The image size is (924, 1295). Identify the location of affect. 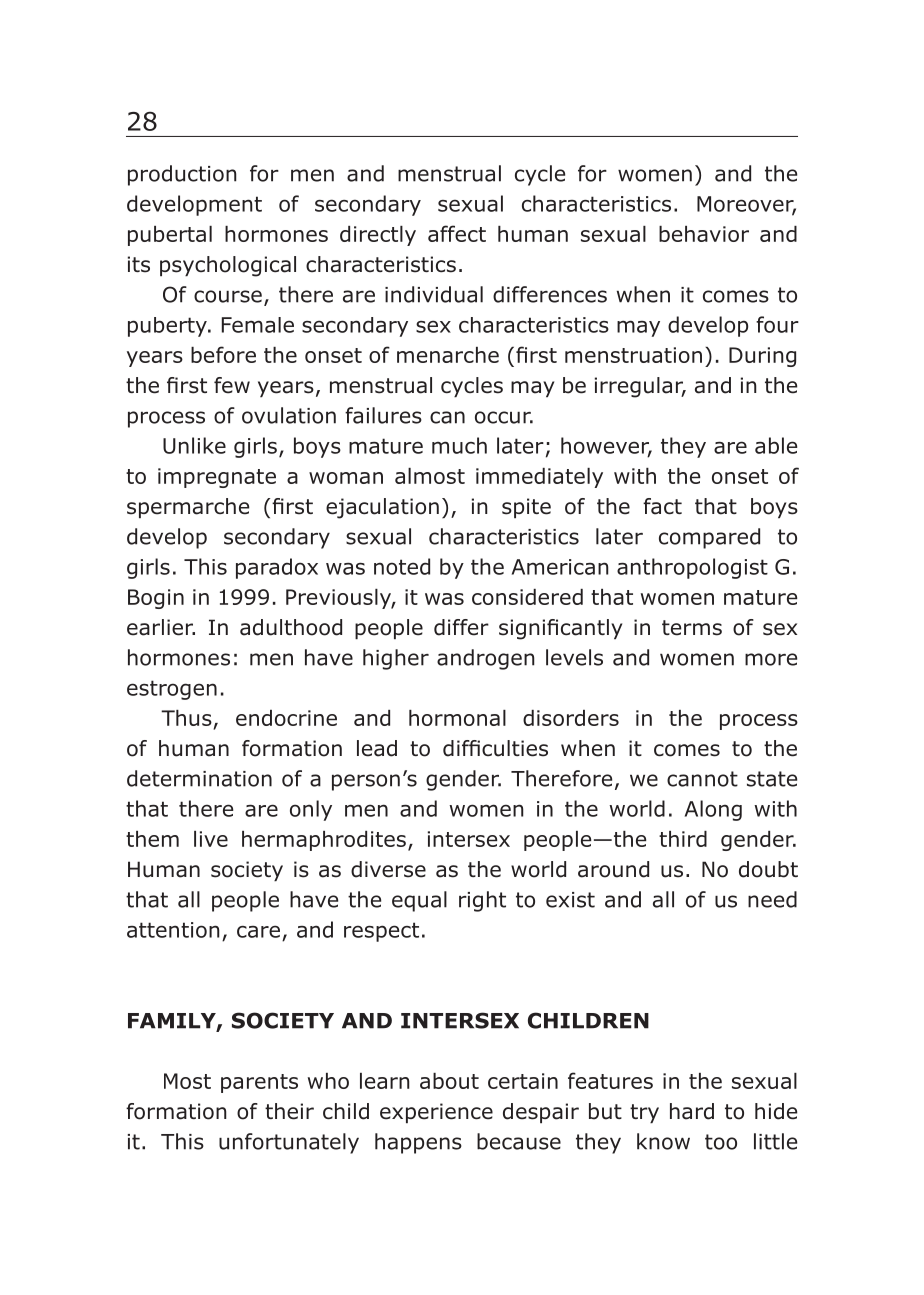
(457, 233).
